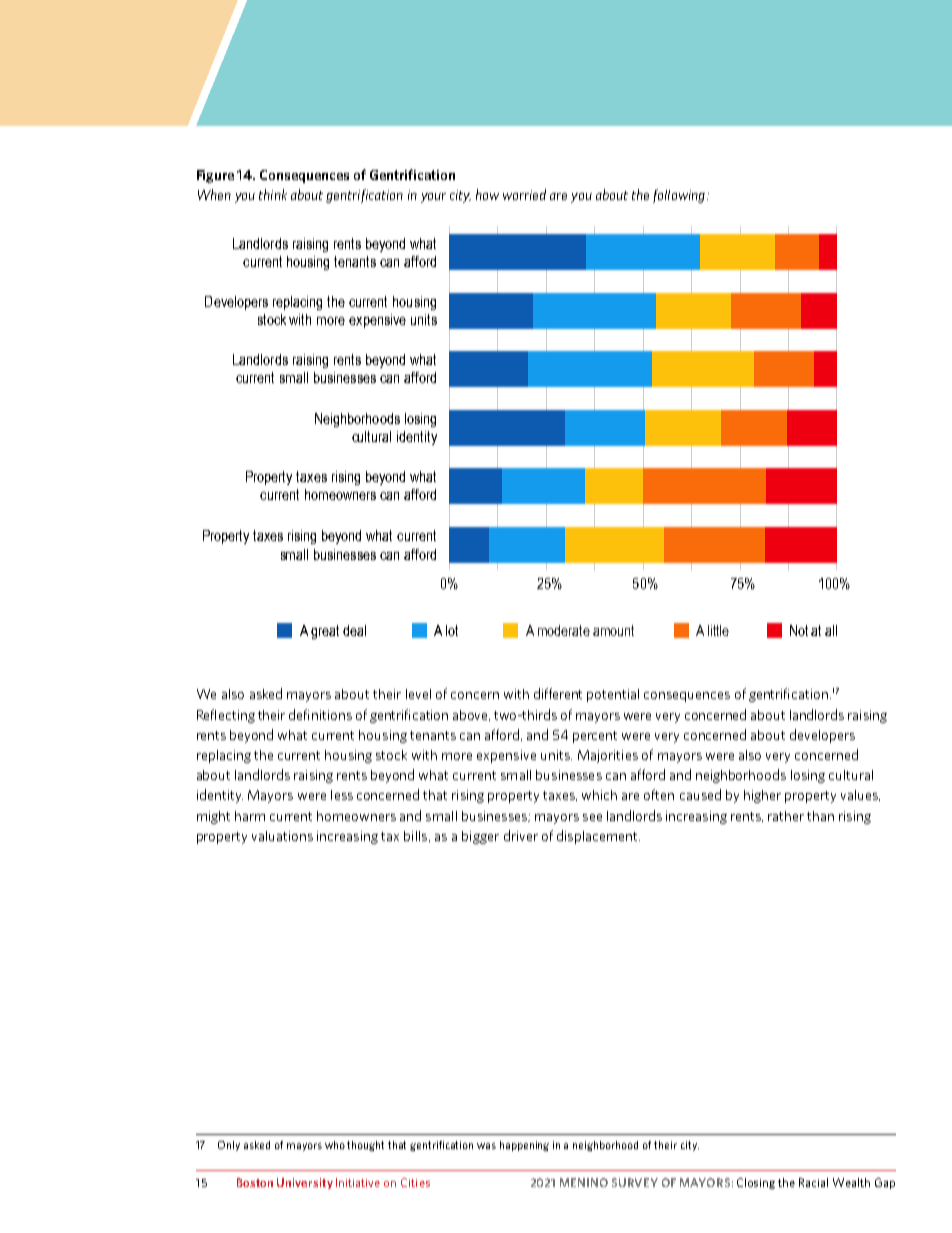 The width and height of the screenshot is (952, 1233). I want to click on Not, so click(799, 630).
